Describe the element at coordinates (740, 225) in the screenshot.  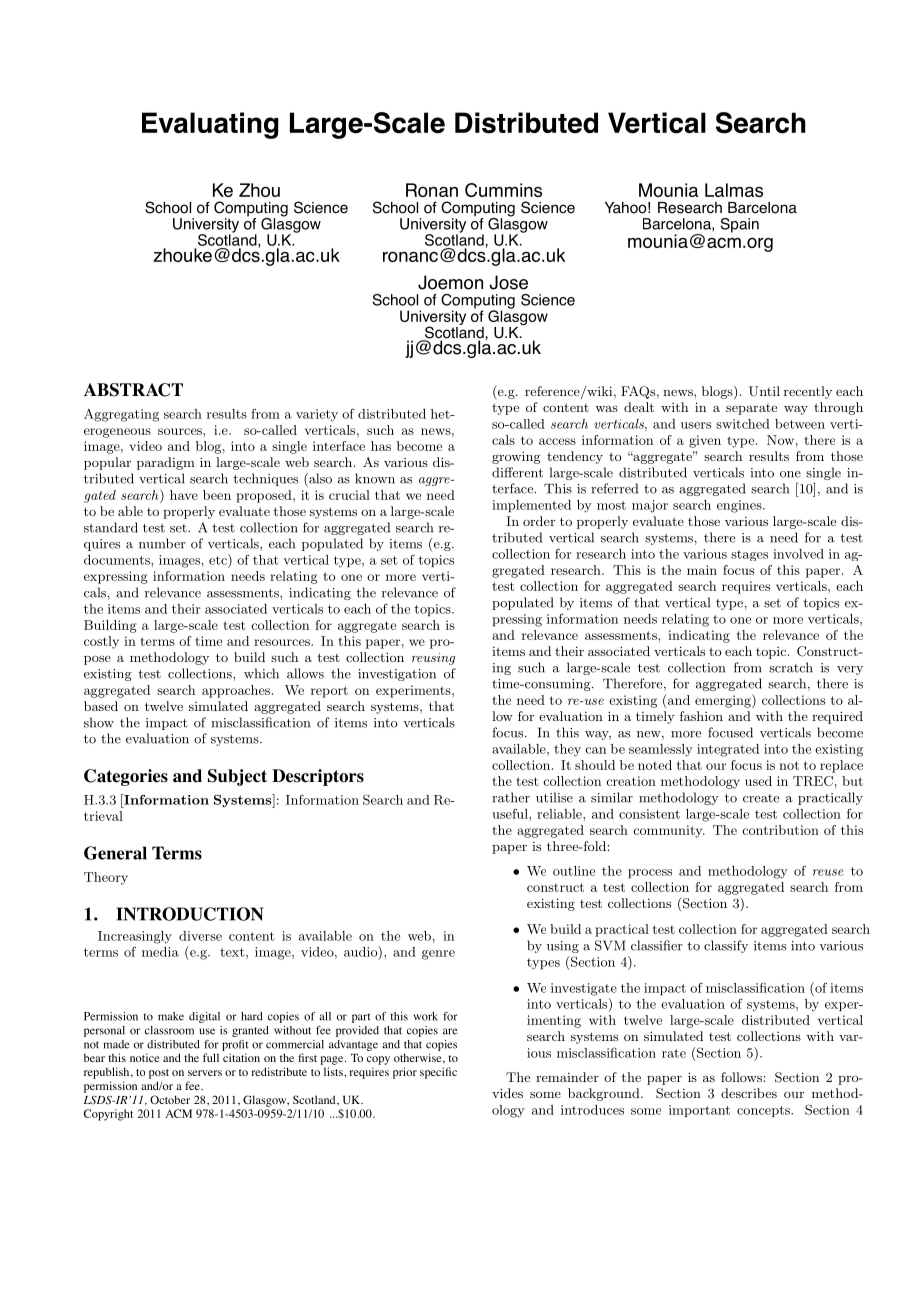
I see `Spain` at that location.
